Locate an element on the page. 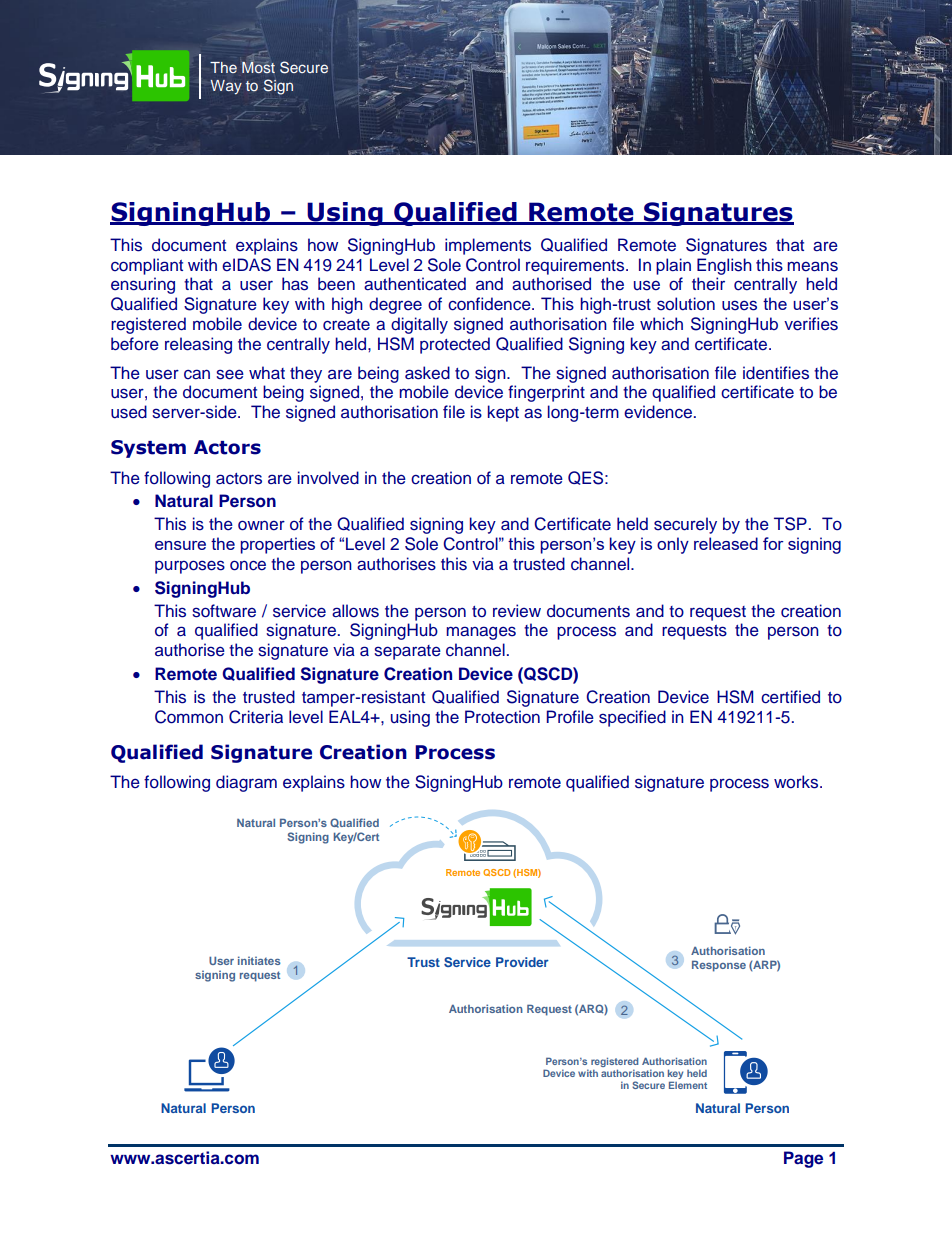 The width and height of the page is (952, 1233). works is located at coordinates (797, 782).
